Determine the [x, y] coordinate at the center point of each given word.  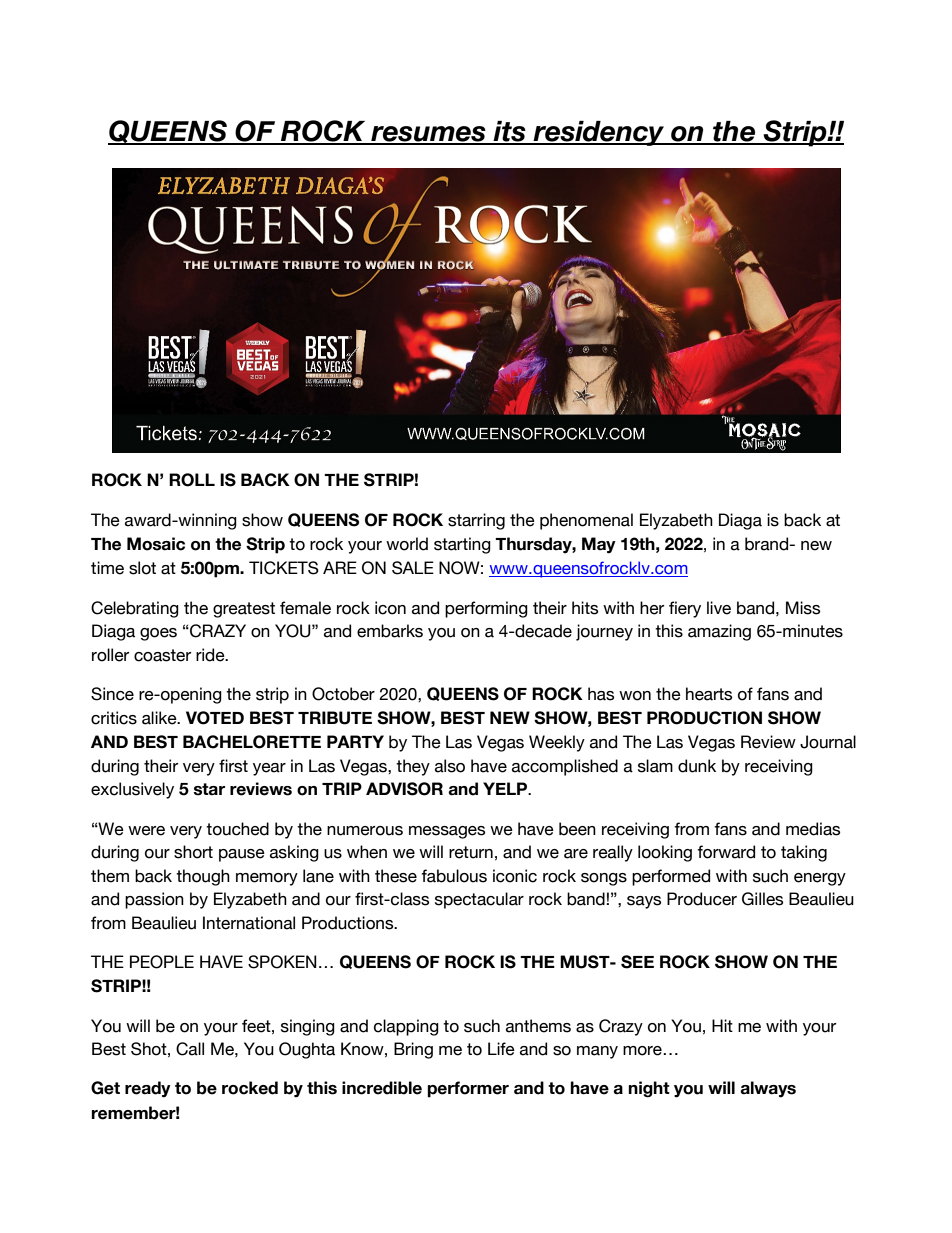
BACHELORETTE [252, 742]
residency [598, 133]
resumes [428, 135]
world [407, 544]
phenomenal [586, 521]
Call [190, 1049]
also [450, 766]
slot [142, 568]
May [599, 545]
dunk [697, 766]
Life [501, 1049]
